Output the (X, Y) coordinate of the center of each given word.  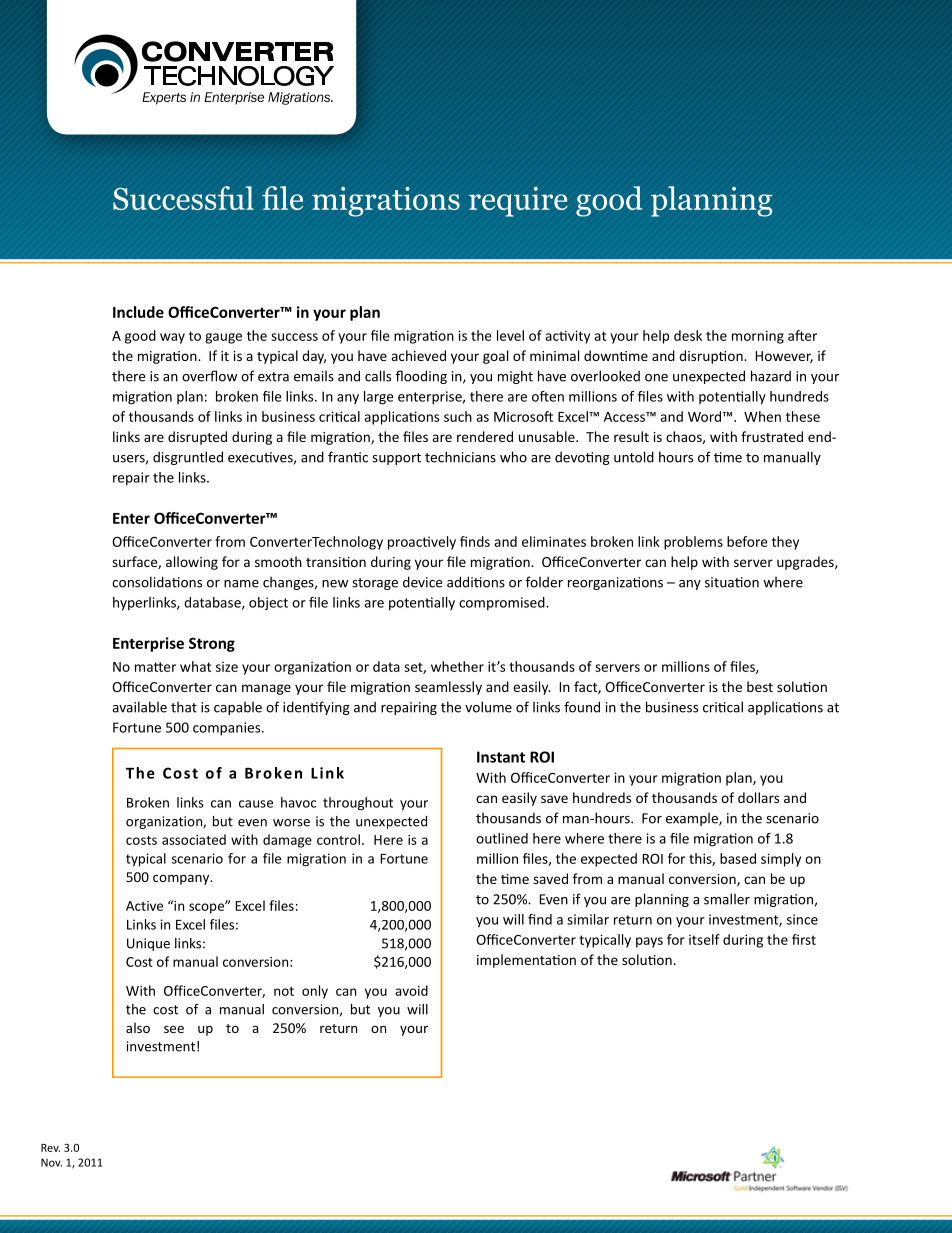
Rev (50, 1148)
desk (688, 335)
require (518, 202)
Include (138, 312)
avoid (411, 990)
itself (704, 939)
